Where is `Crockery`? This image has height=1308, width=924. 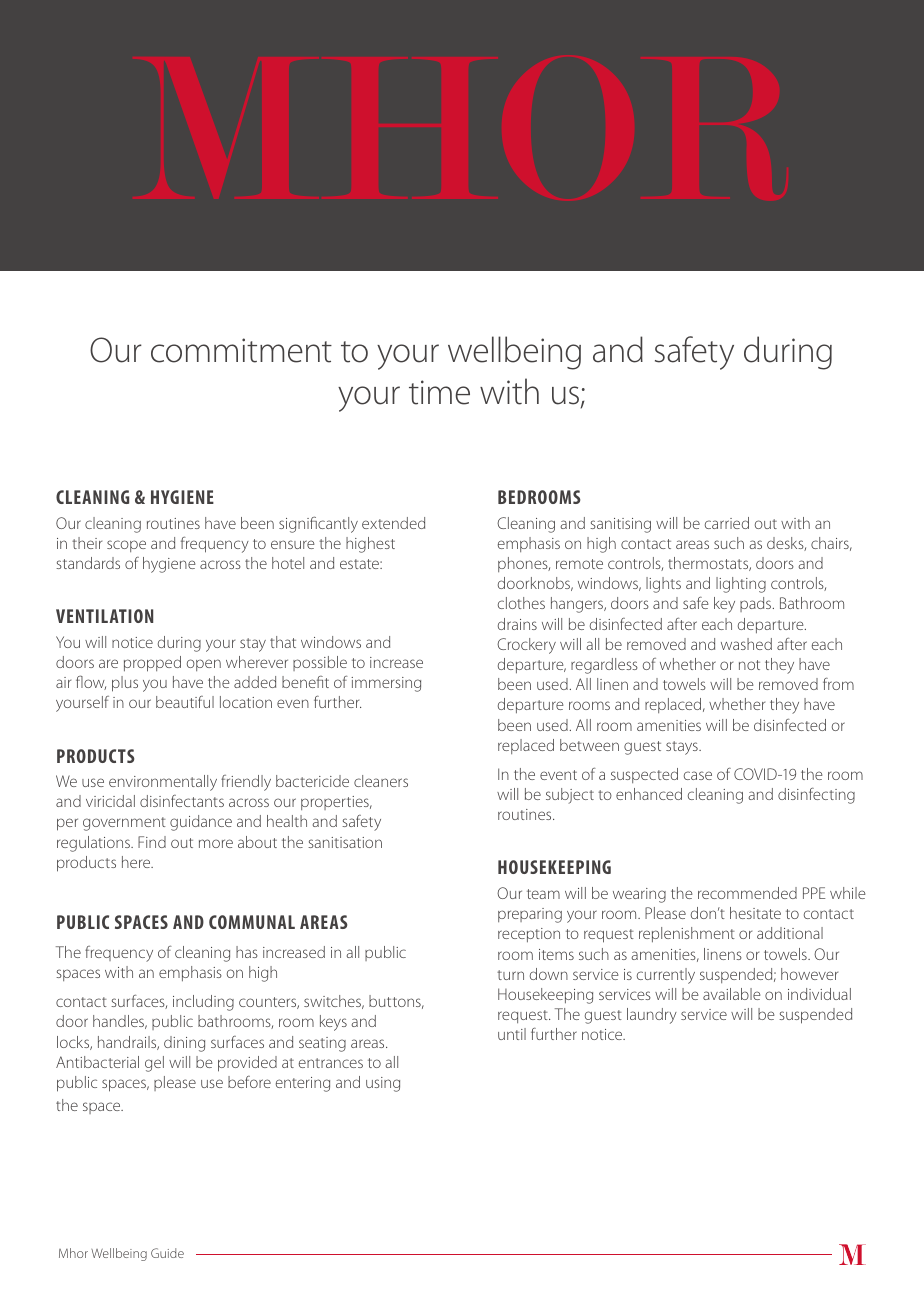
Crockery is located at coordinates (526, 646).
